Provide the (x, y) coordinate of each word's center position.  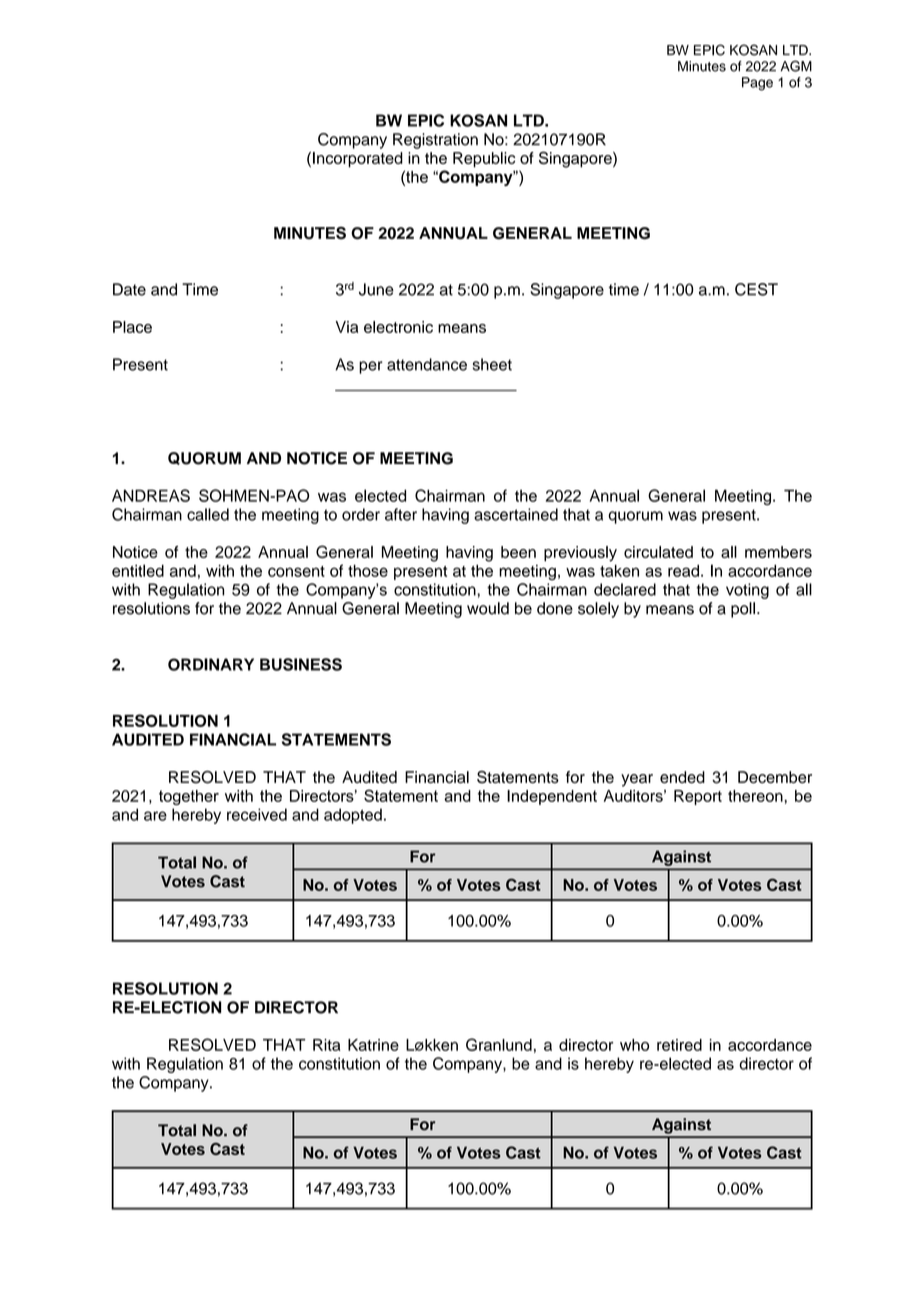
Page (757, 84)
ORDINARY (211, 664)
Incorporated (358, 160)
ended (682, 777)
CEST (756, 289)
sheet (492, 364)
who (634, 1045)
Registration (435, 141)
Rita (327, 1045)
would (488, 608)
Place (132, 327)
